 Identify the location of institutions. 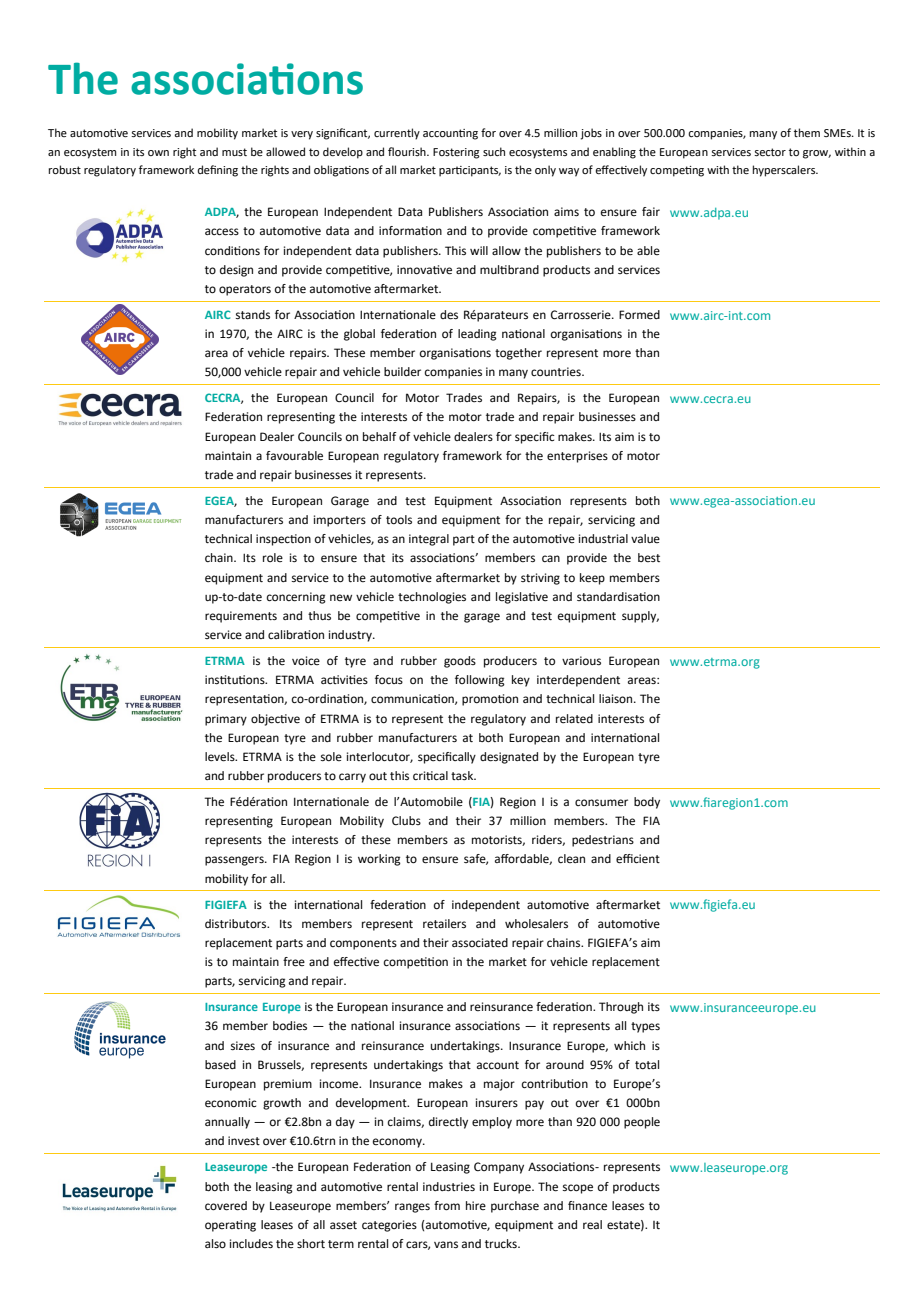
(236, 679).
